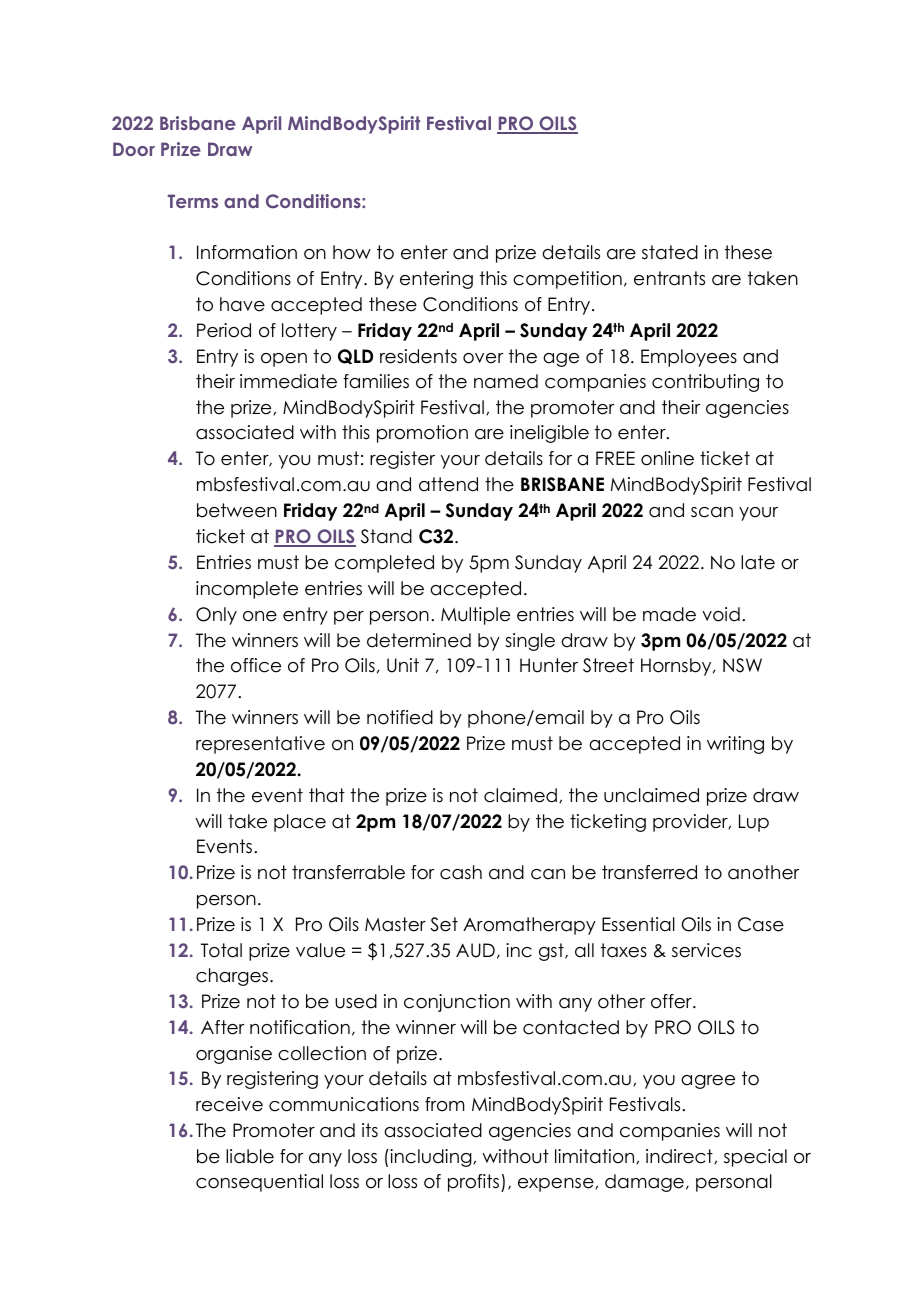 This image has height=1308, width=924. Describe the element at coordinates (638, 924) in the image. I see `Essential` at that location.
